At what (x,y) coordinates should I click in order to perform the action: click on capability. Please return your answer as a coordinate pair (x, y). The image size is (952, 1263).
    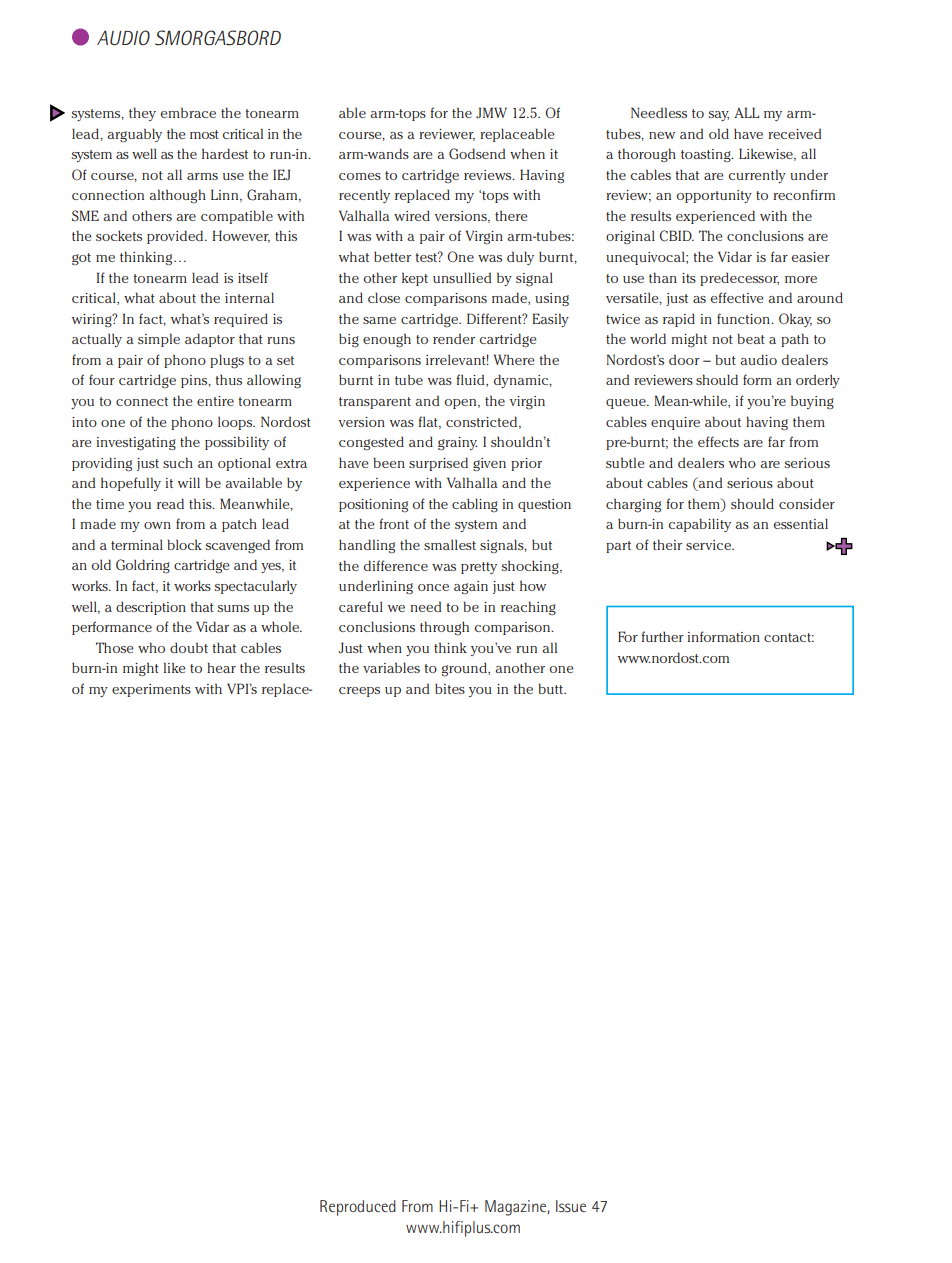
    Looking at the image, I should click on (700, 525).
